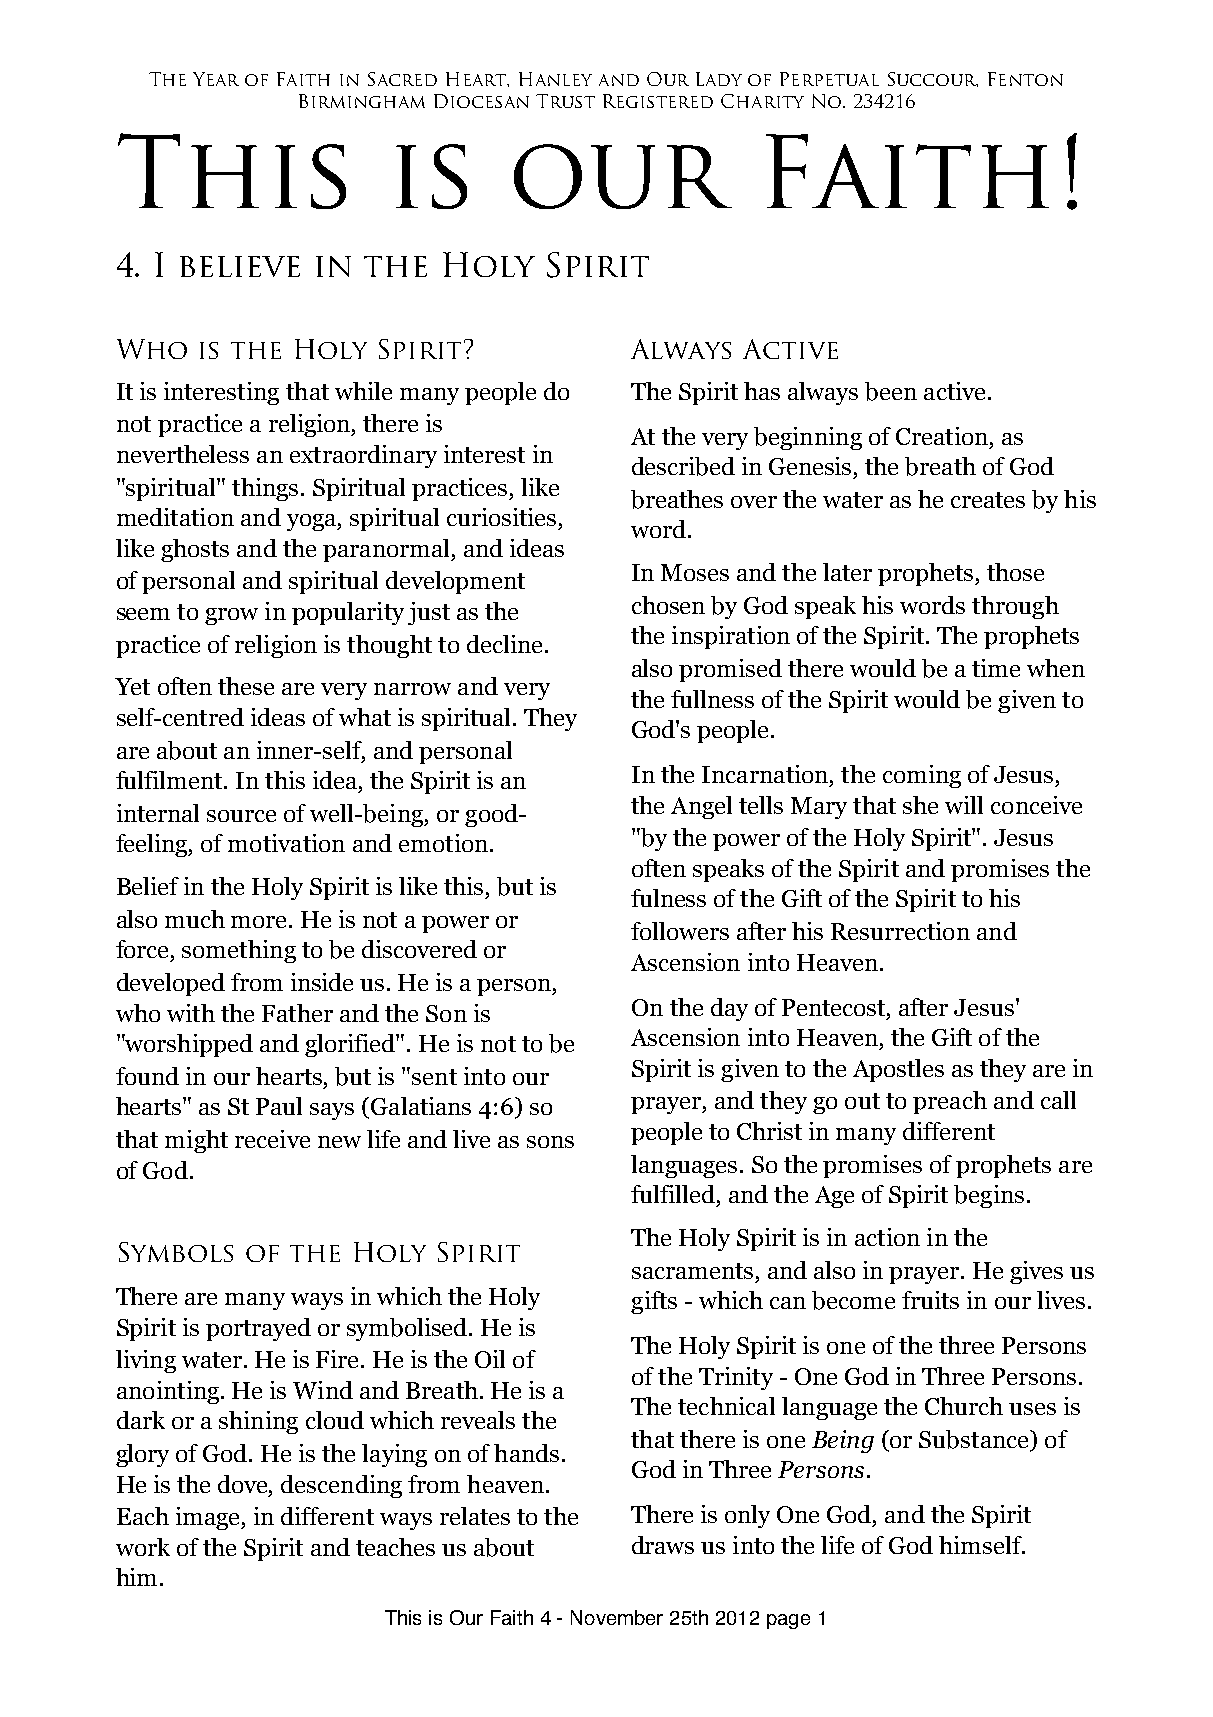 Image resolution: width=1213 pixels, height=1717 pixels. I want to click on Trust, so click(565, 101).
